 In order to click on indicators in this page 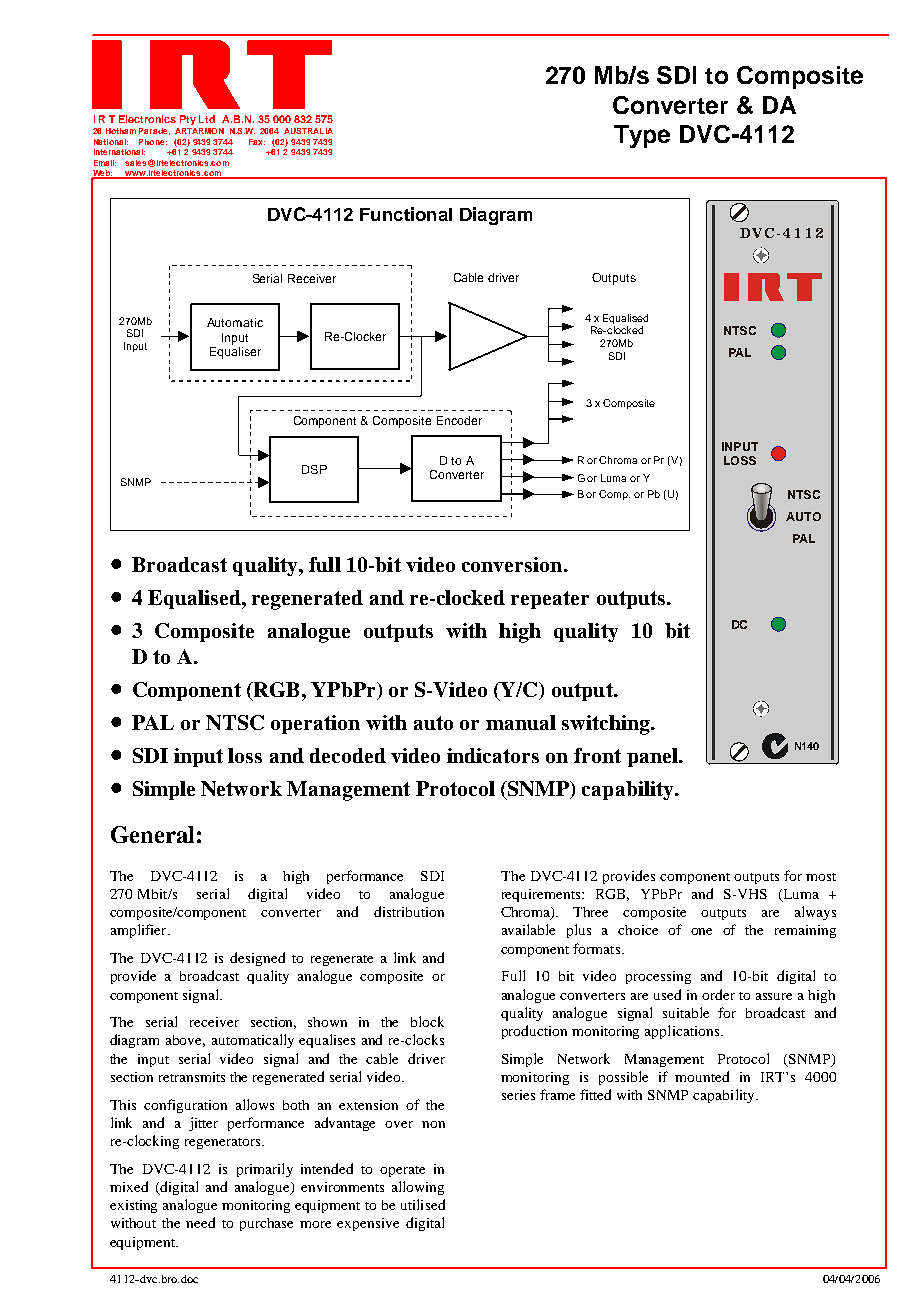, I will do `click(493, 755)`.
